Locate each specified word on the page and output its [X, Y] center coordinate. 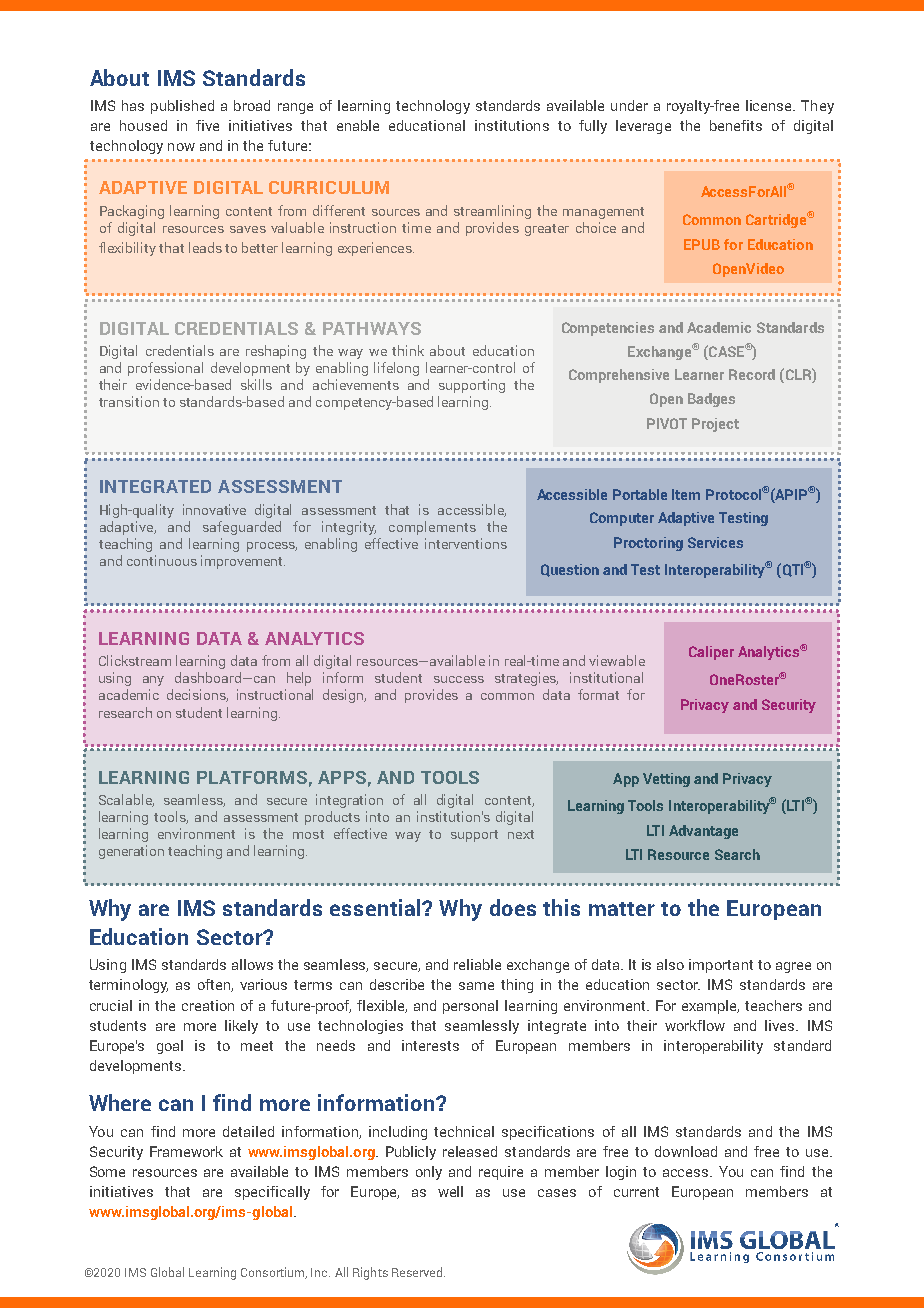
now [181, 147]
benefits [736, 125]
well [450, 1191]
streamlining [492, 212]
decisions [197, 695]
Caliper [711, 653]
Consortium [274, 1273]
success [459, 679]
